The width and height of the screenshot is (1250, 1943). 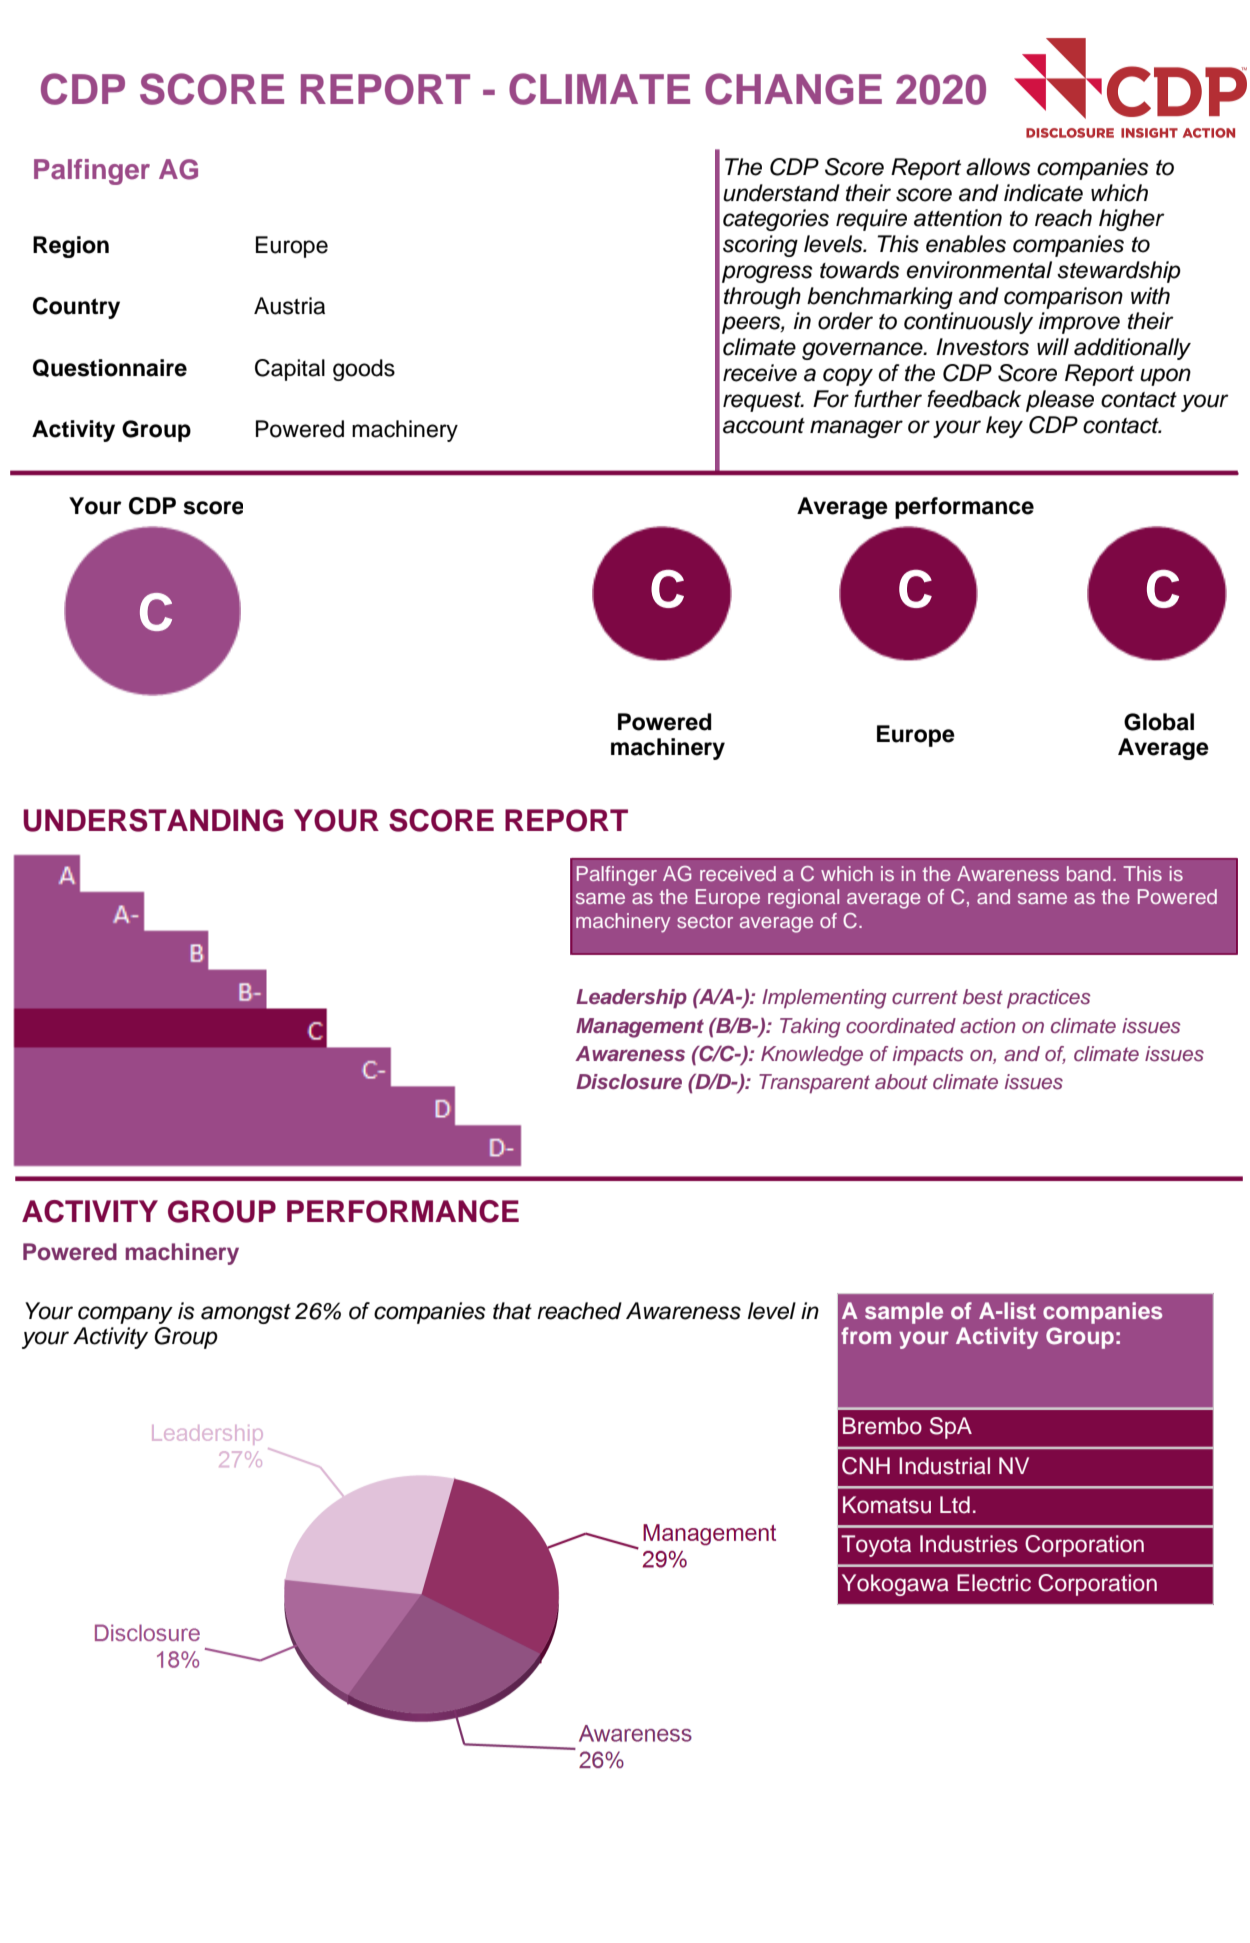 I want to click on amongst, so click(x=246, y=1314).
